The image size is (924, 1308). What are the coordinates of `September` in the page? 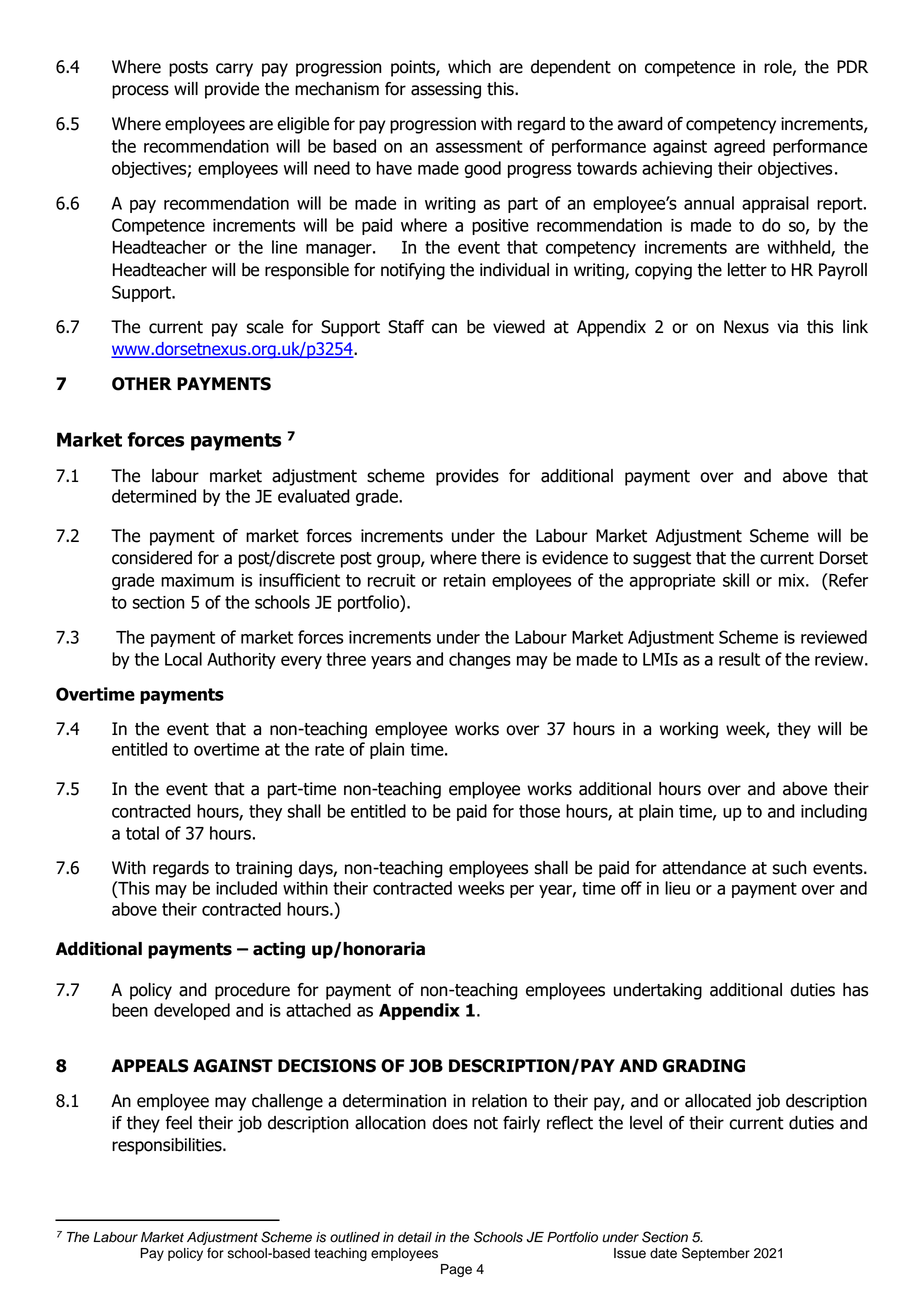 It's located at (716, 1254).
